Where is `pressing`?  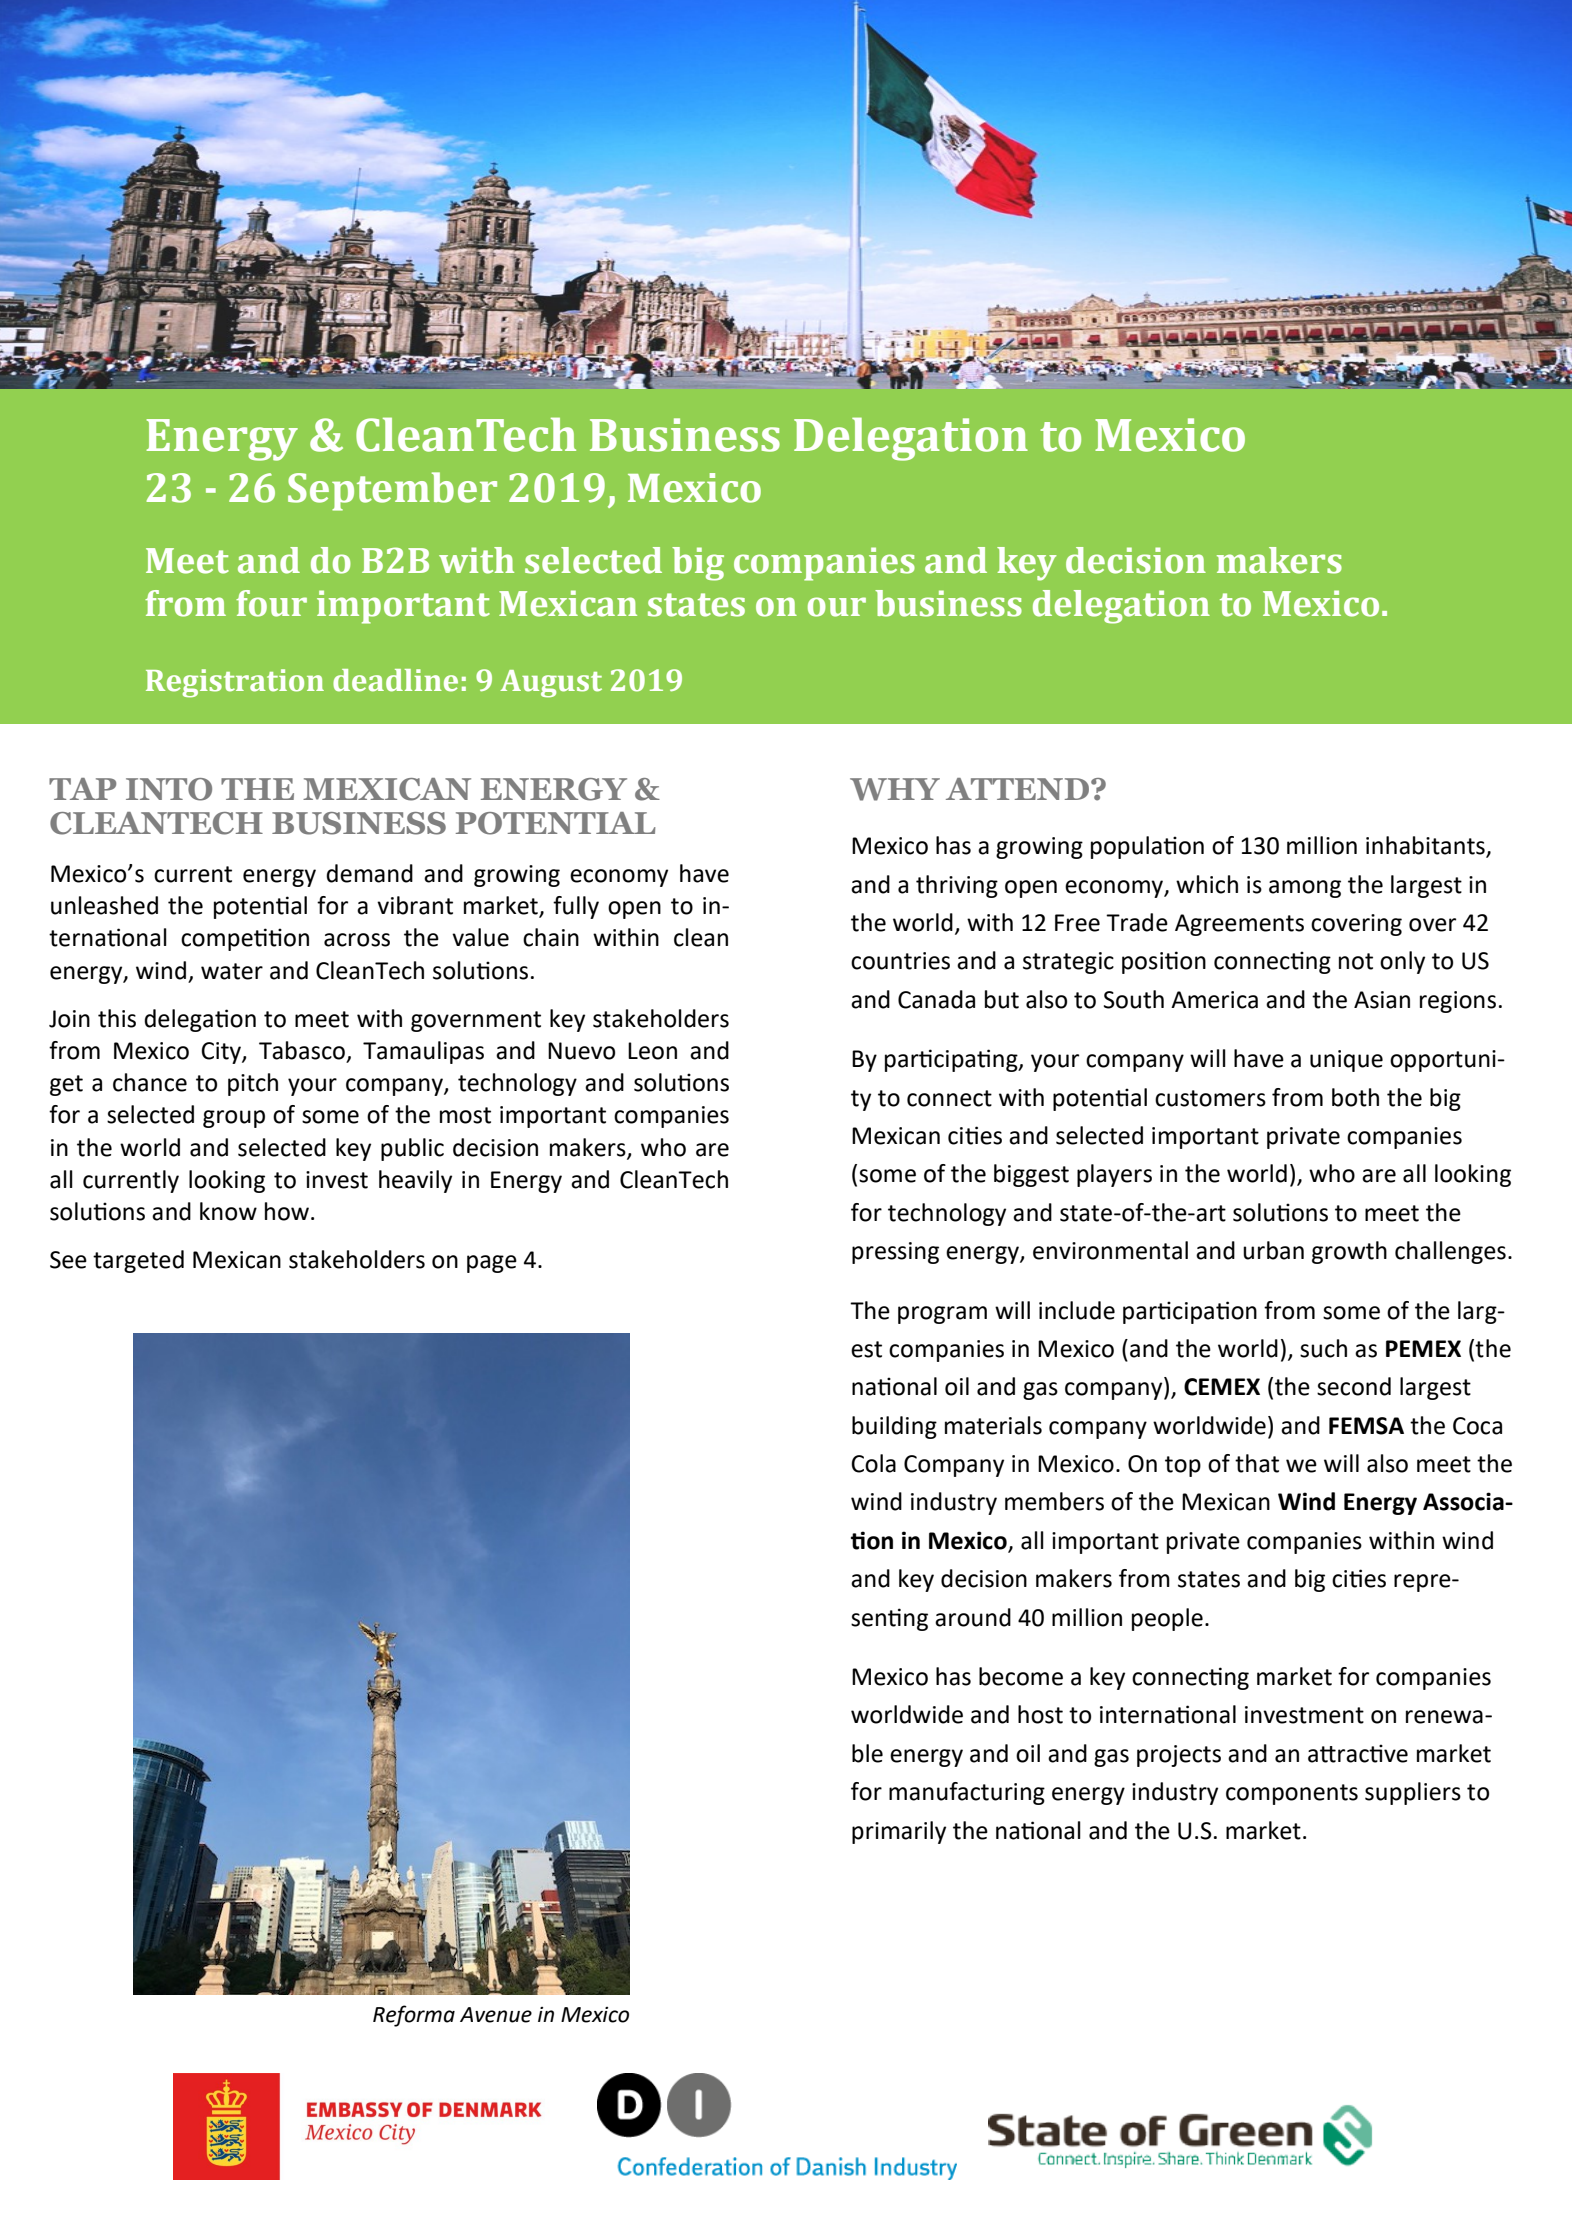
pressing is located at coordinates (895, 1253).
